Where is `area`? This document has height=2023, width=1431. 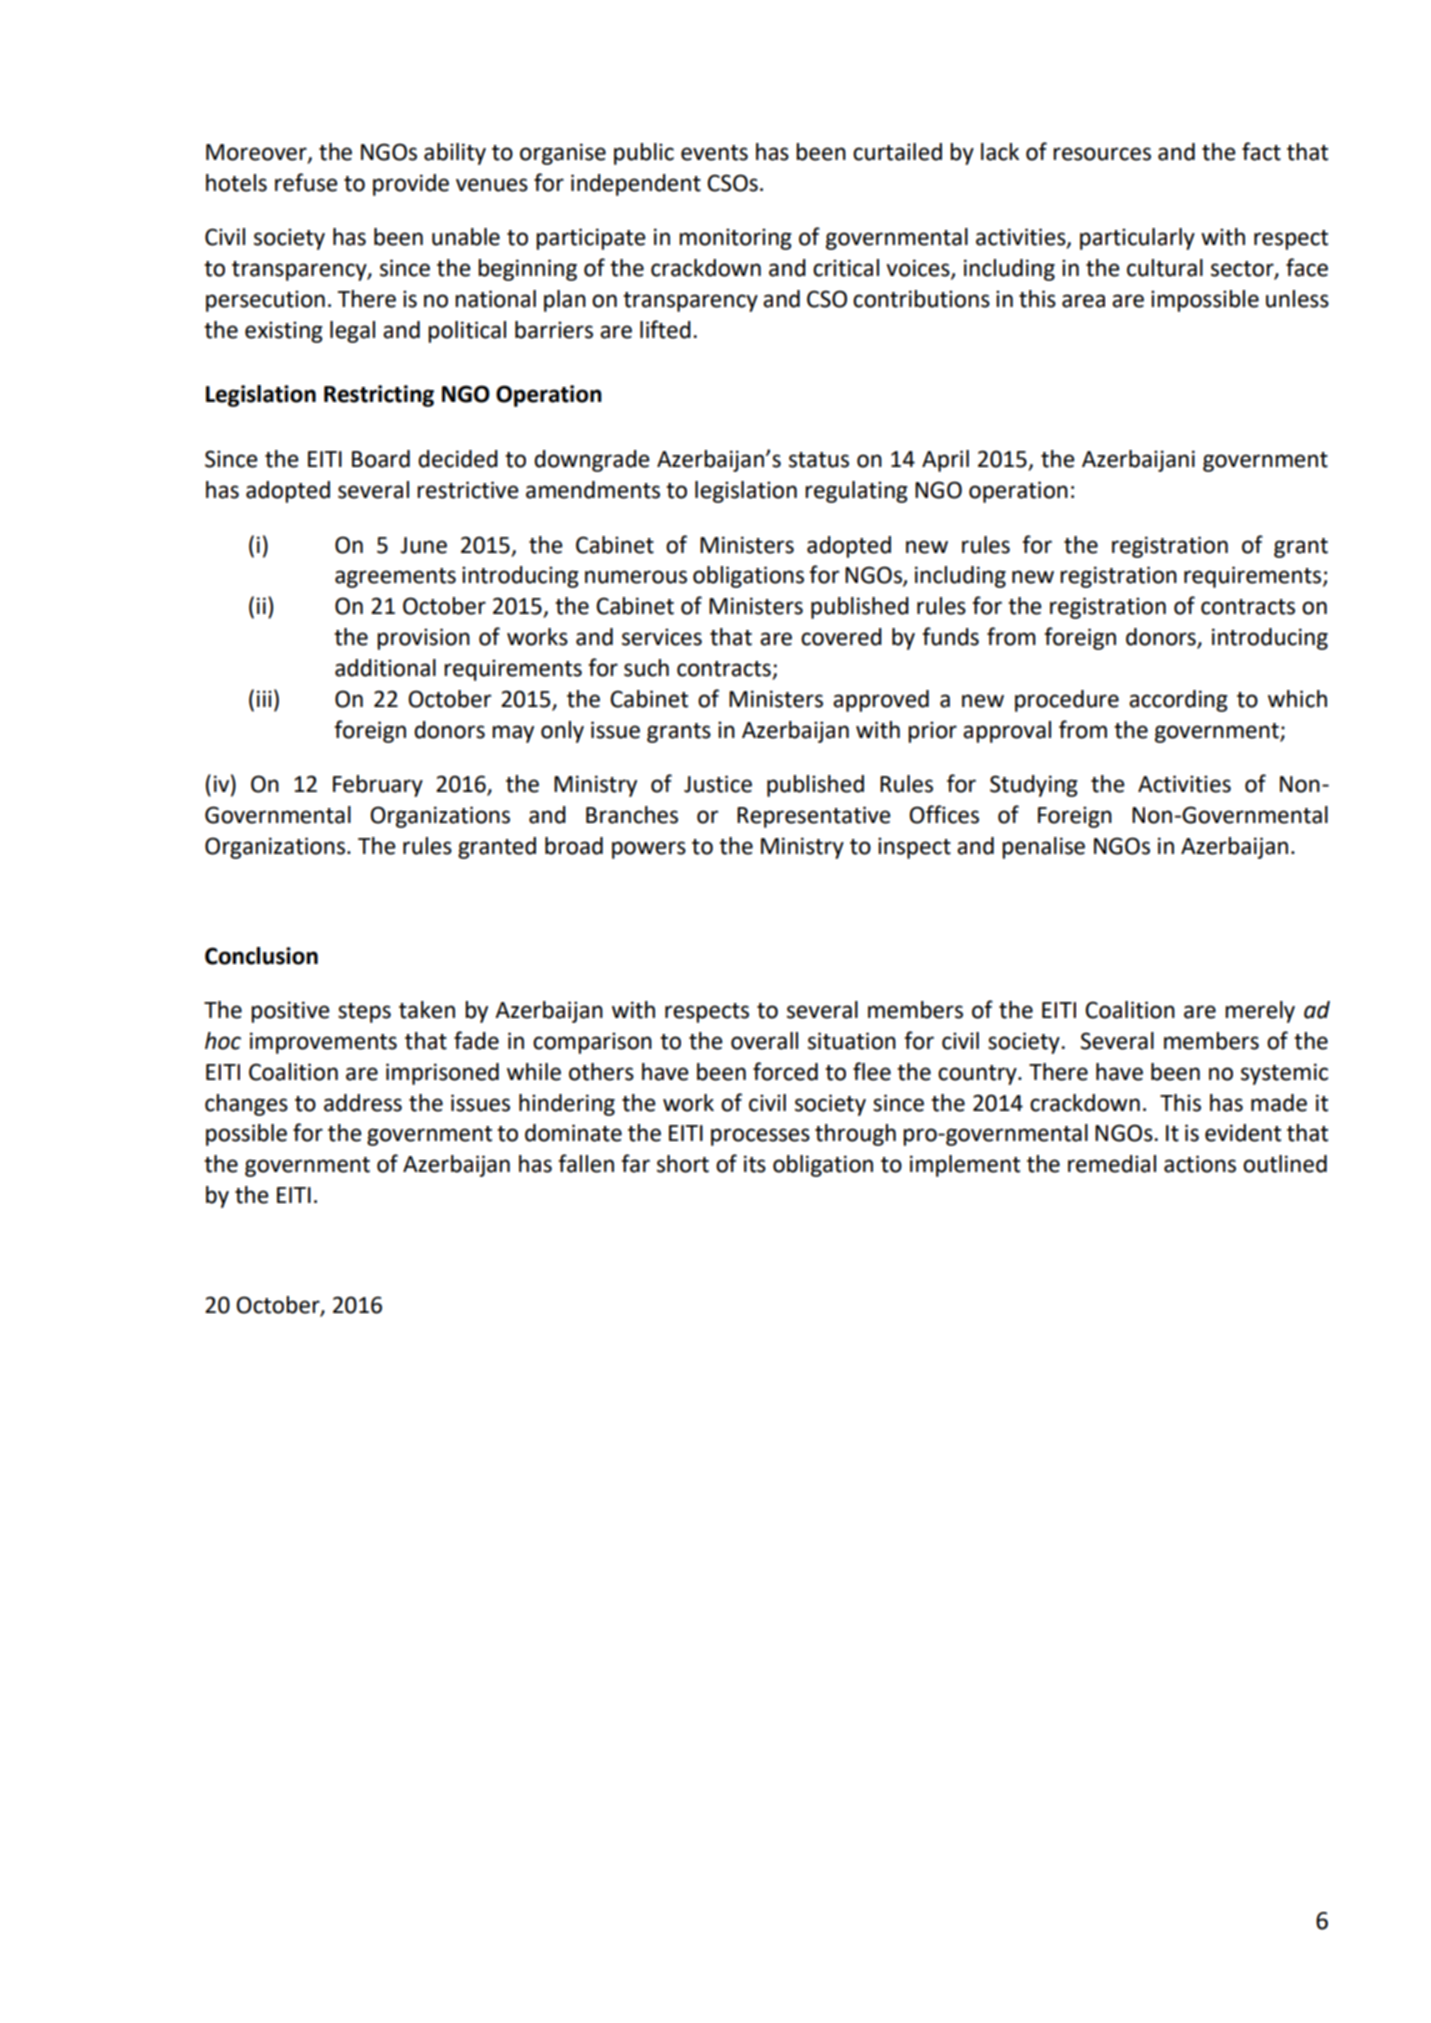
area is located at coordinates (1083, 301).
